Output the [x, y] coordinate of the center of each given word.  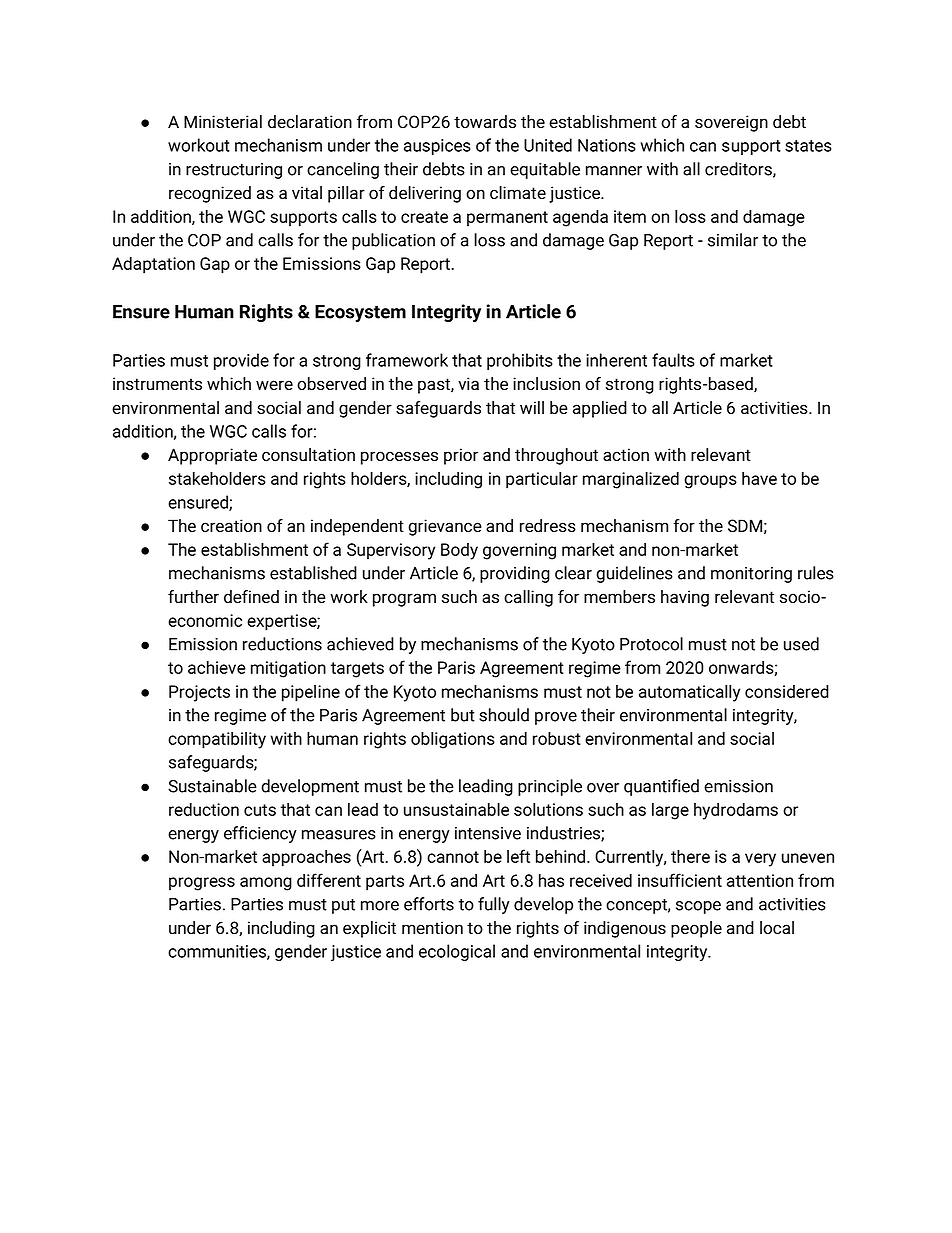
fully [494, 905]
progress [202, 884]
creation [231, 525]
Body [459, 551]
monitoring [751, 575]
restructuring [234, 171]
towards [485, 122]
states [808, 146]
